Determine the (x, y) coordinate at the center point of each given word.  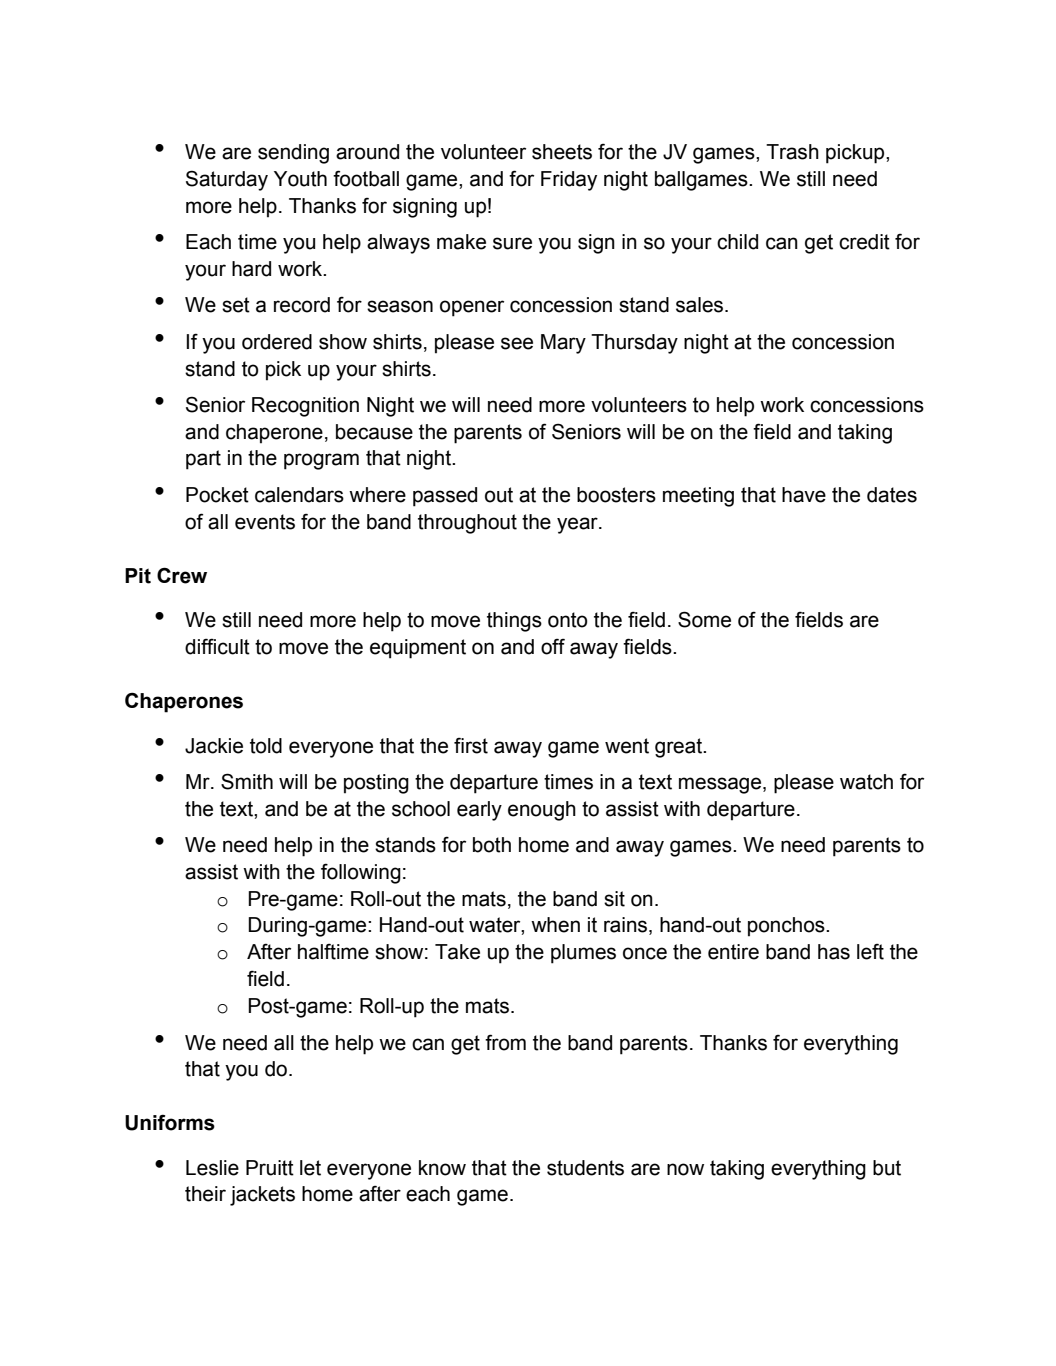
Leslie (212, 1168)
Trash (792, 152)
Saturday (227, 180)
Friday (569, 181)
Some (704, 619)
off (553, 646)
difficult (217, 646)
